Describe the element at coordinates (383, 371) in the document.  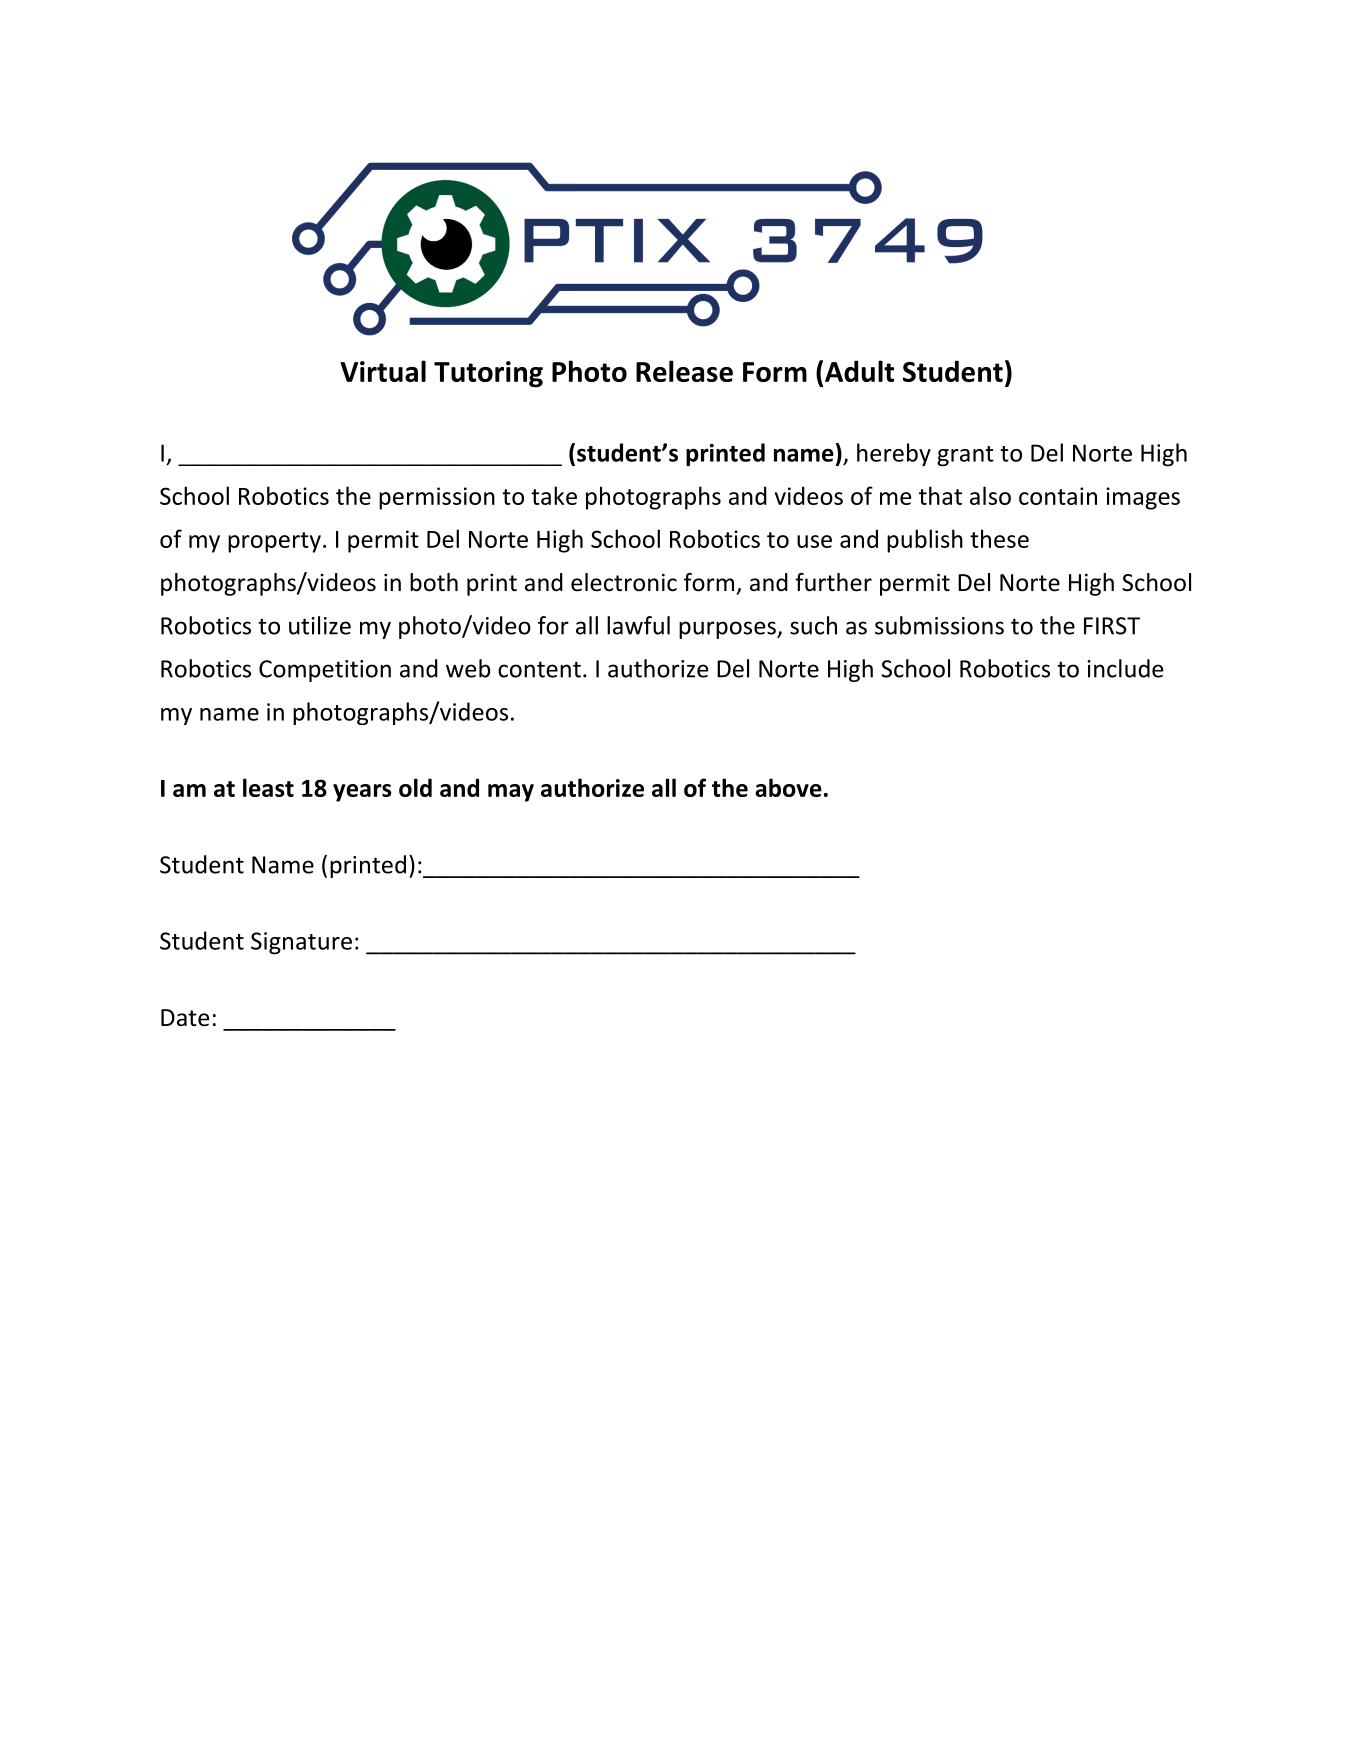
I see `Virtual` at that location.
